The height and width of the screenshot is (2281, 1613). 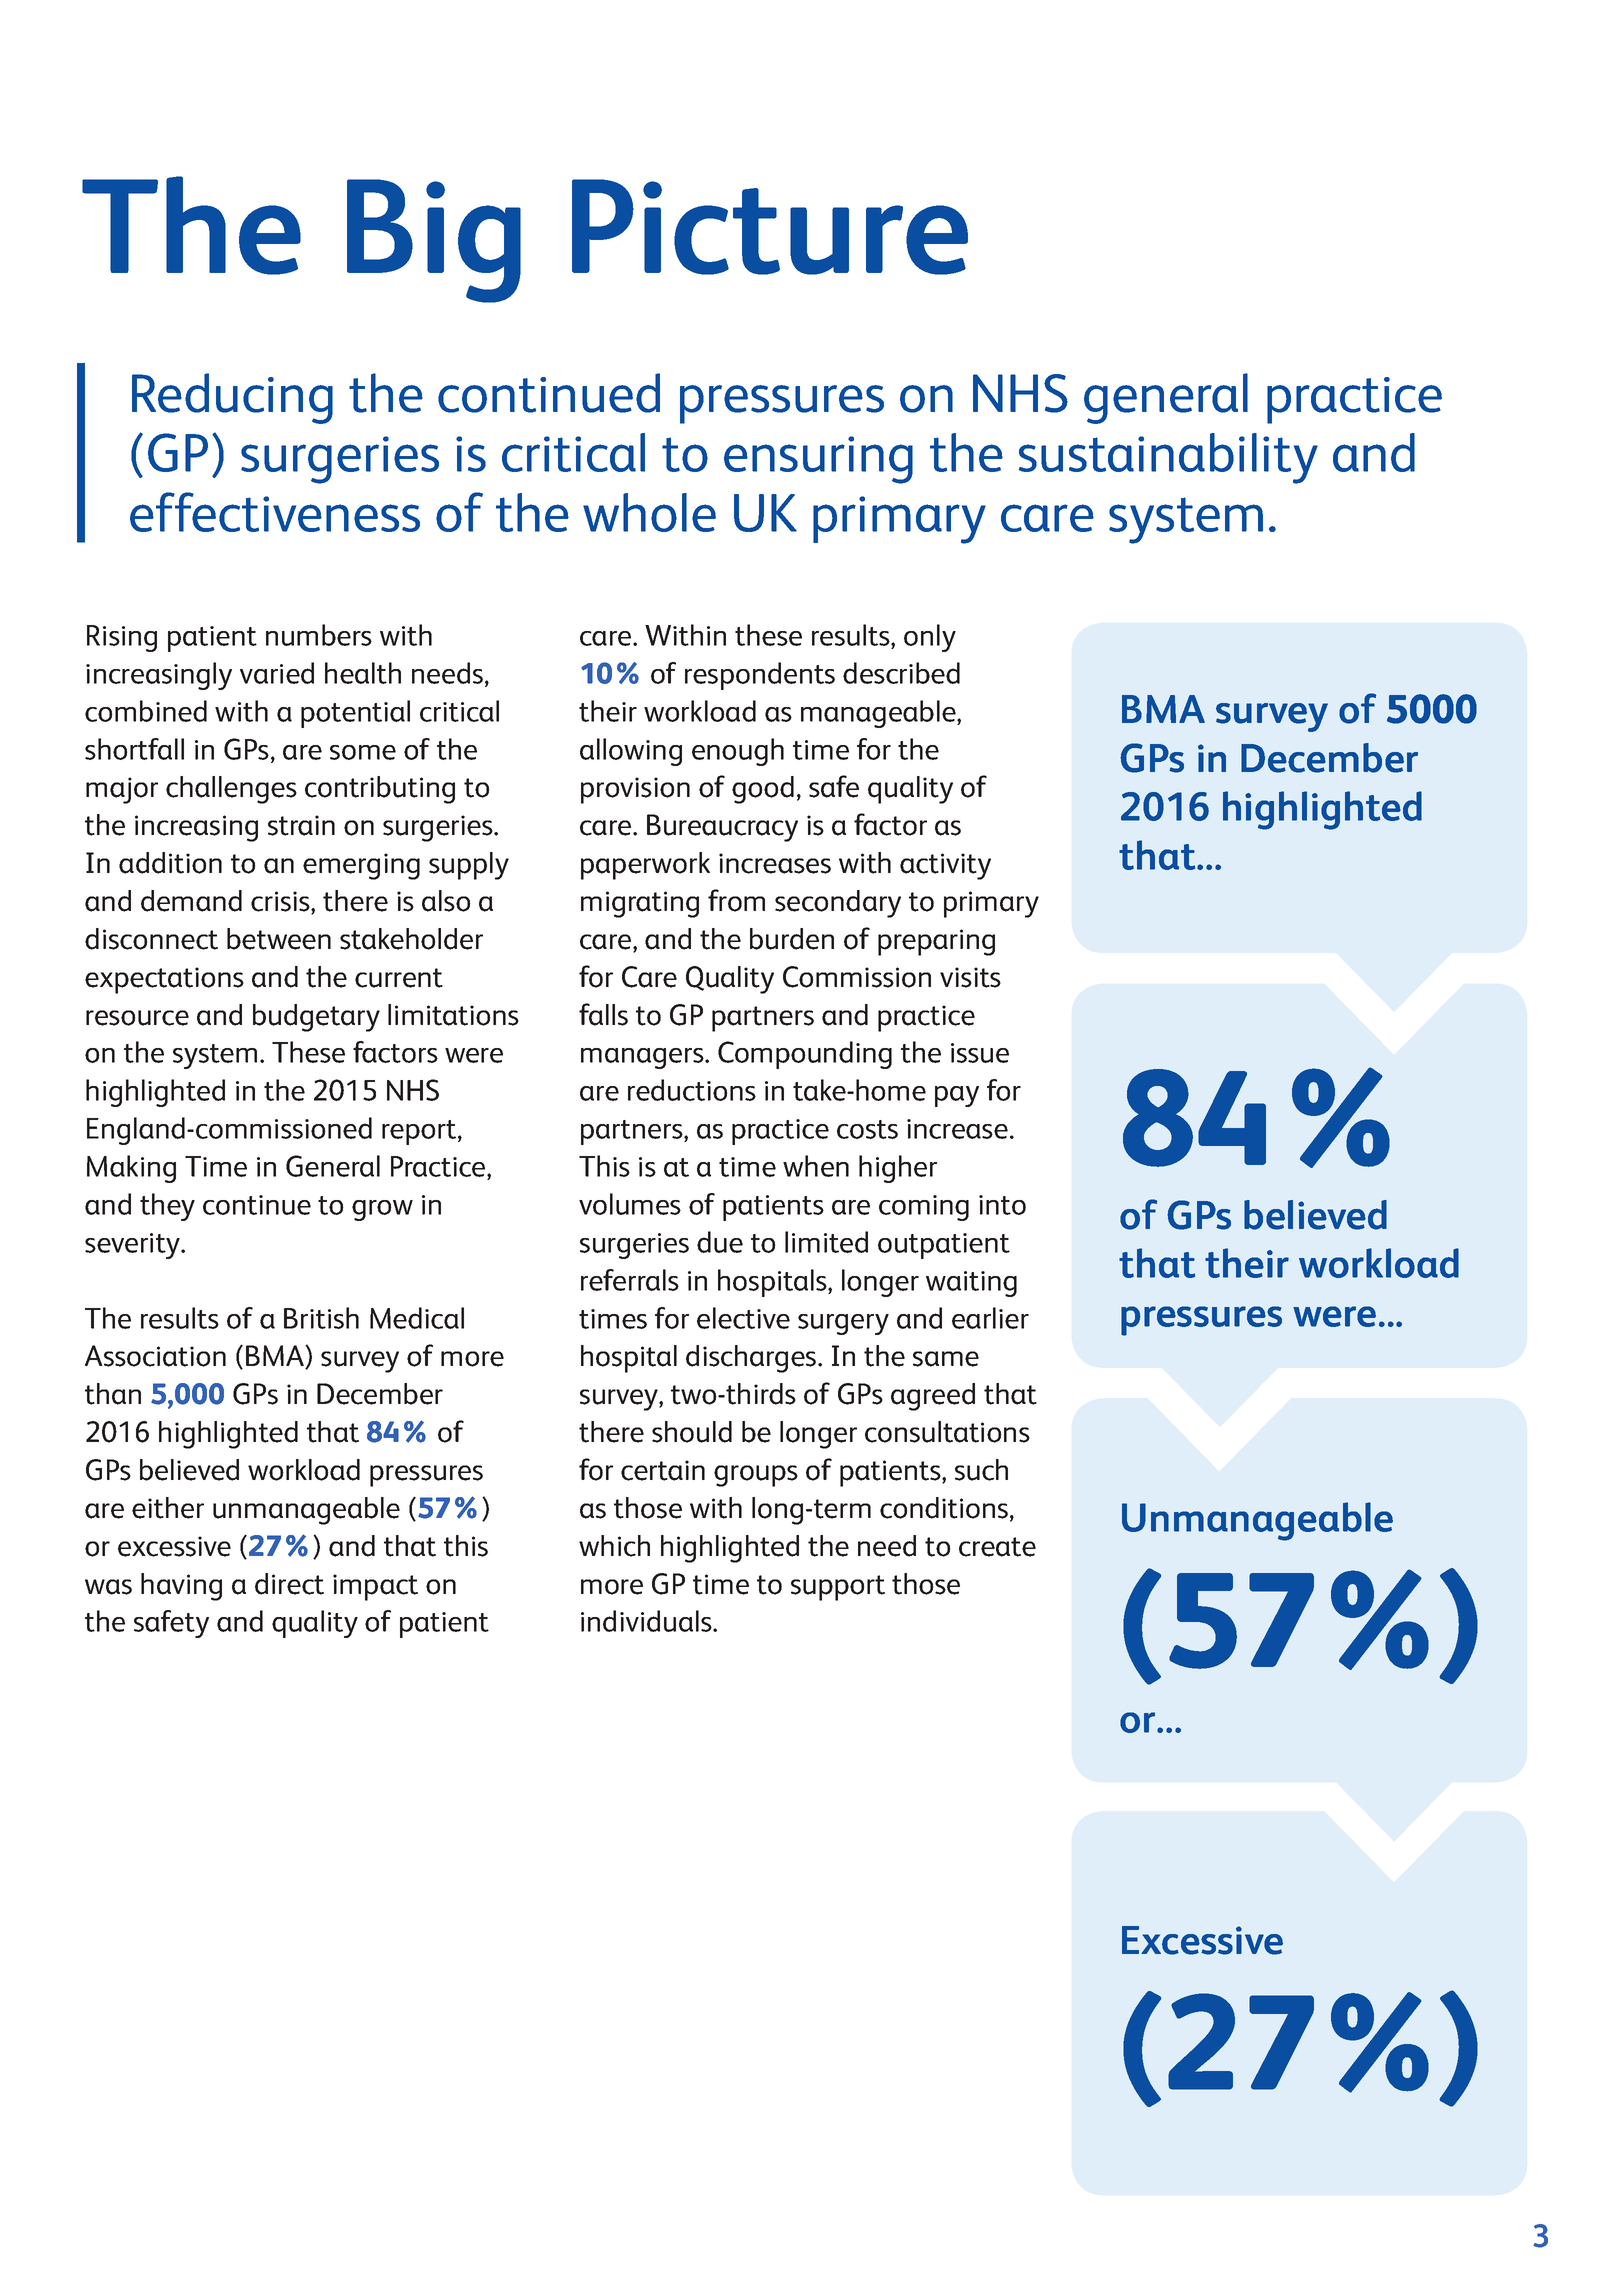 What do you see at coordinates (640, 904) in the screenshot?
I see `migrating` at bounding box center [640, 904].
